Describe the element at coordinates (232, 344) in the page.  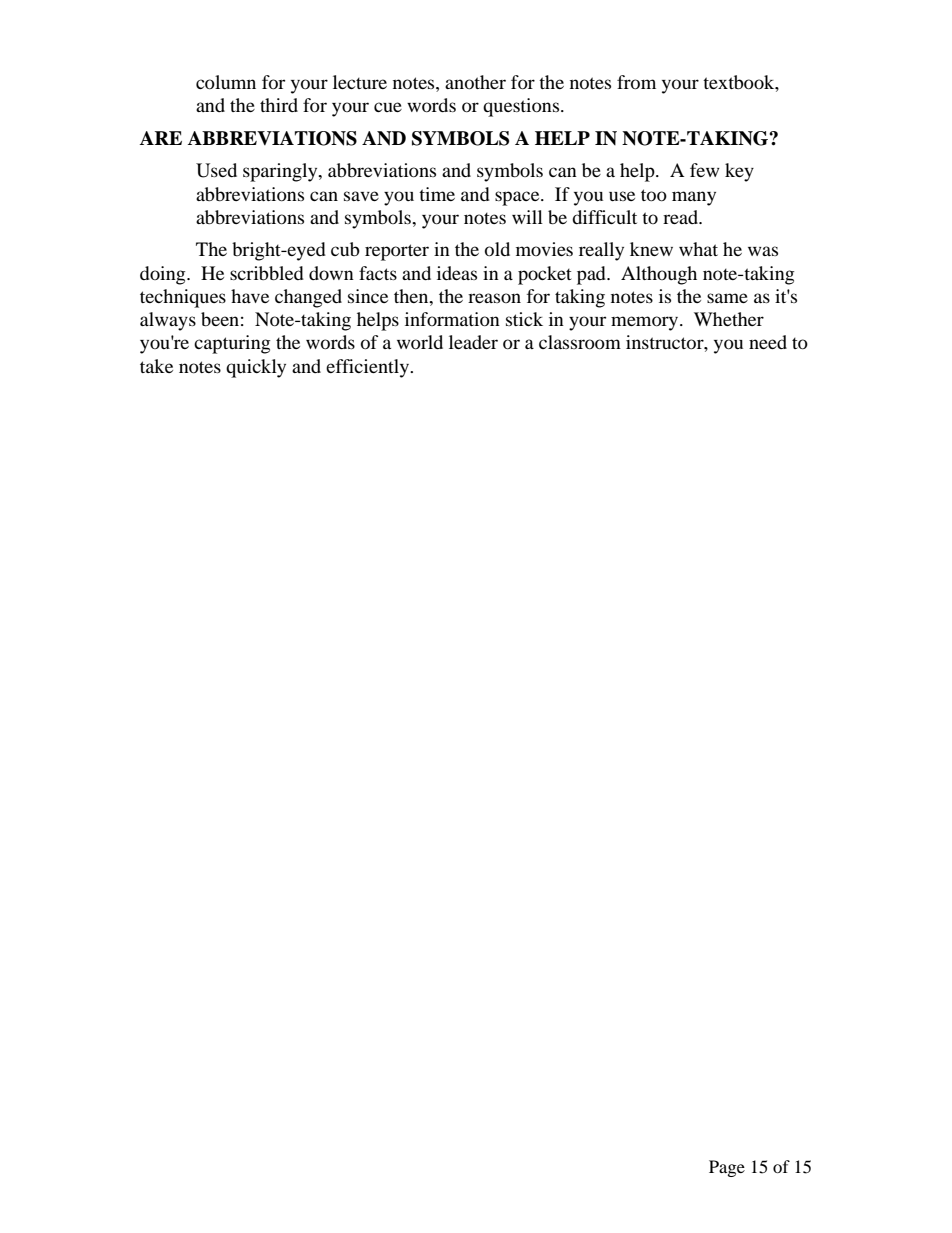
I see `capturing` at that location.
